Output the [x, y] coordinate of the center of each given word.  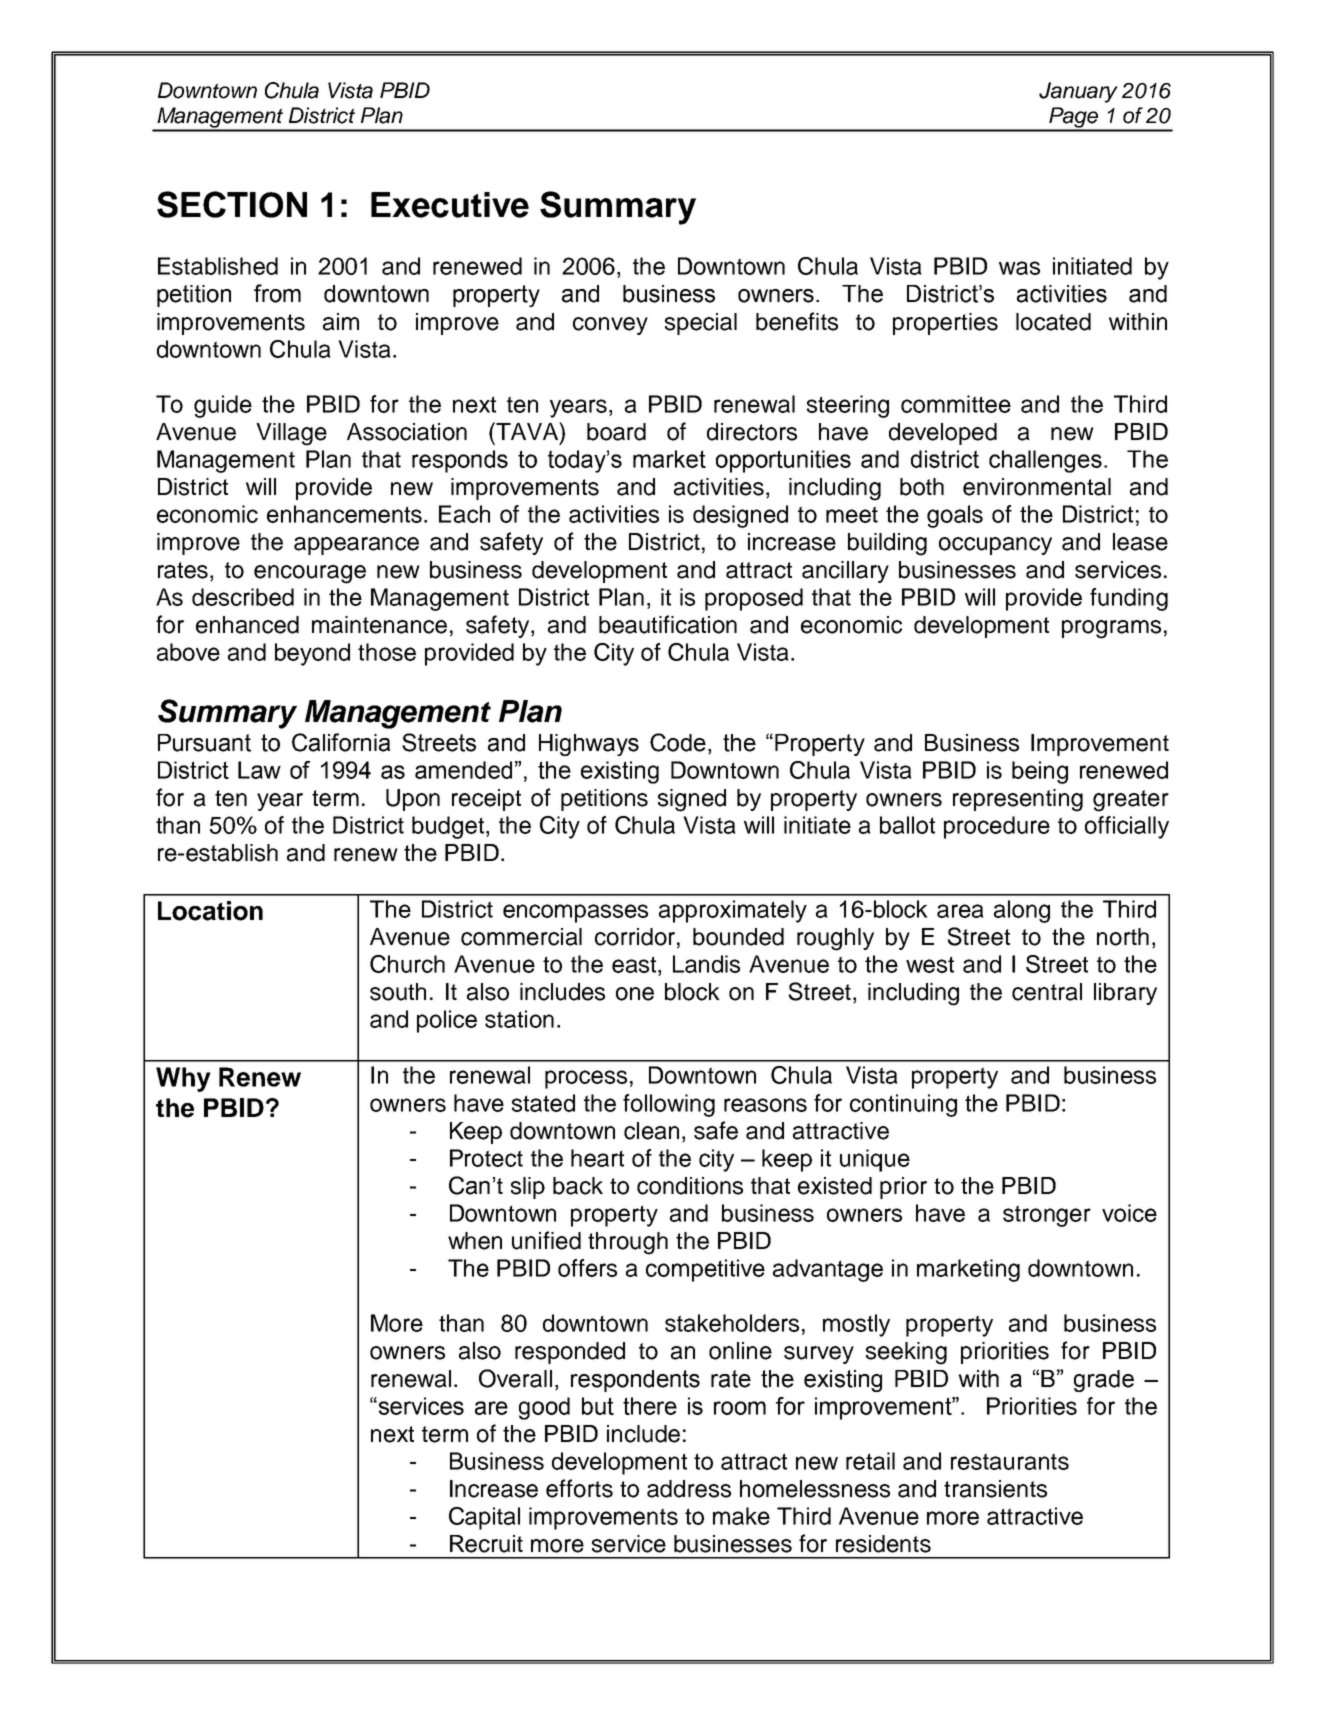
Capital [484, 1518]
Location [210, 911]
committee [956, 404]
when [475, 1241]
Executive [450, 205]
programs [1111, 629]
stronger [1047, 1216]
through [628, 1243]
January [1078, 92]
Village [291, 434]
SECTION [232, 204]
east [635, 964]
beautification [668, 624]
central [1047, 992]
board [616, 432]
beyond [312, 654]
